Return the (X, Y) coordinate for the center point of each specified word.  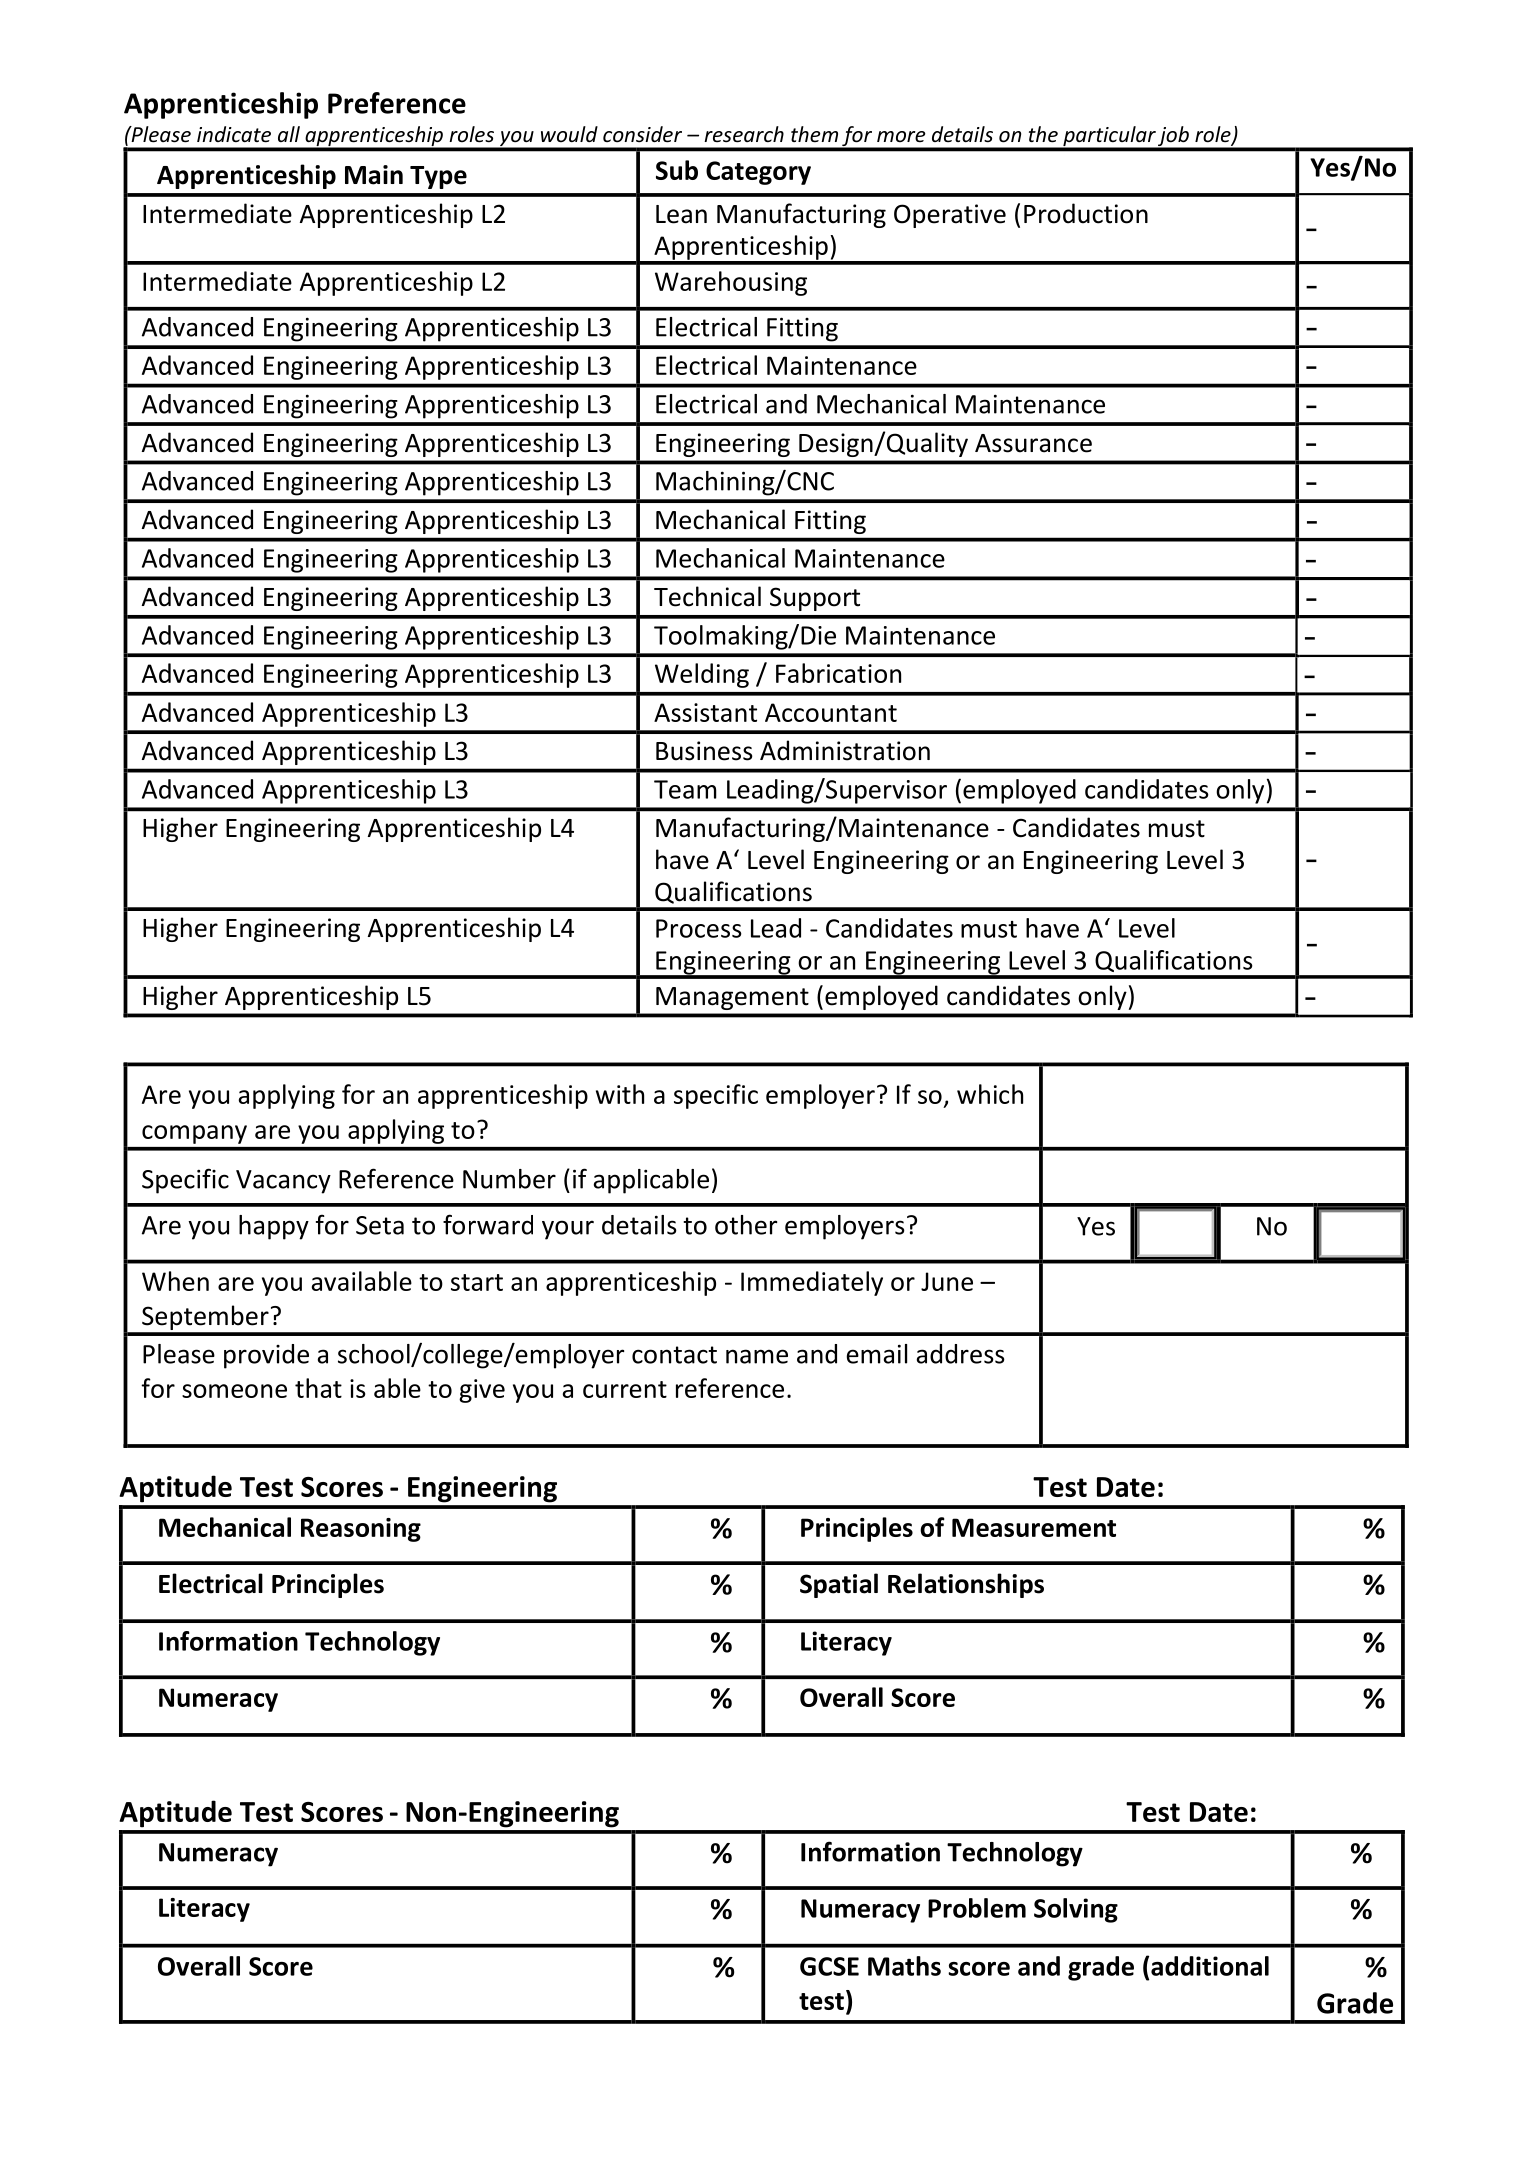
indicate (234, 134)
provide (266, 1356)
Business (704, 751)
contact (674, 1355)
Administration (845, 750)
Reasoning (361, 1530)
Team (685, 789)
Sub (677, 170)
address (961, 1354)
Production (1086, 213)
